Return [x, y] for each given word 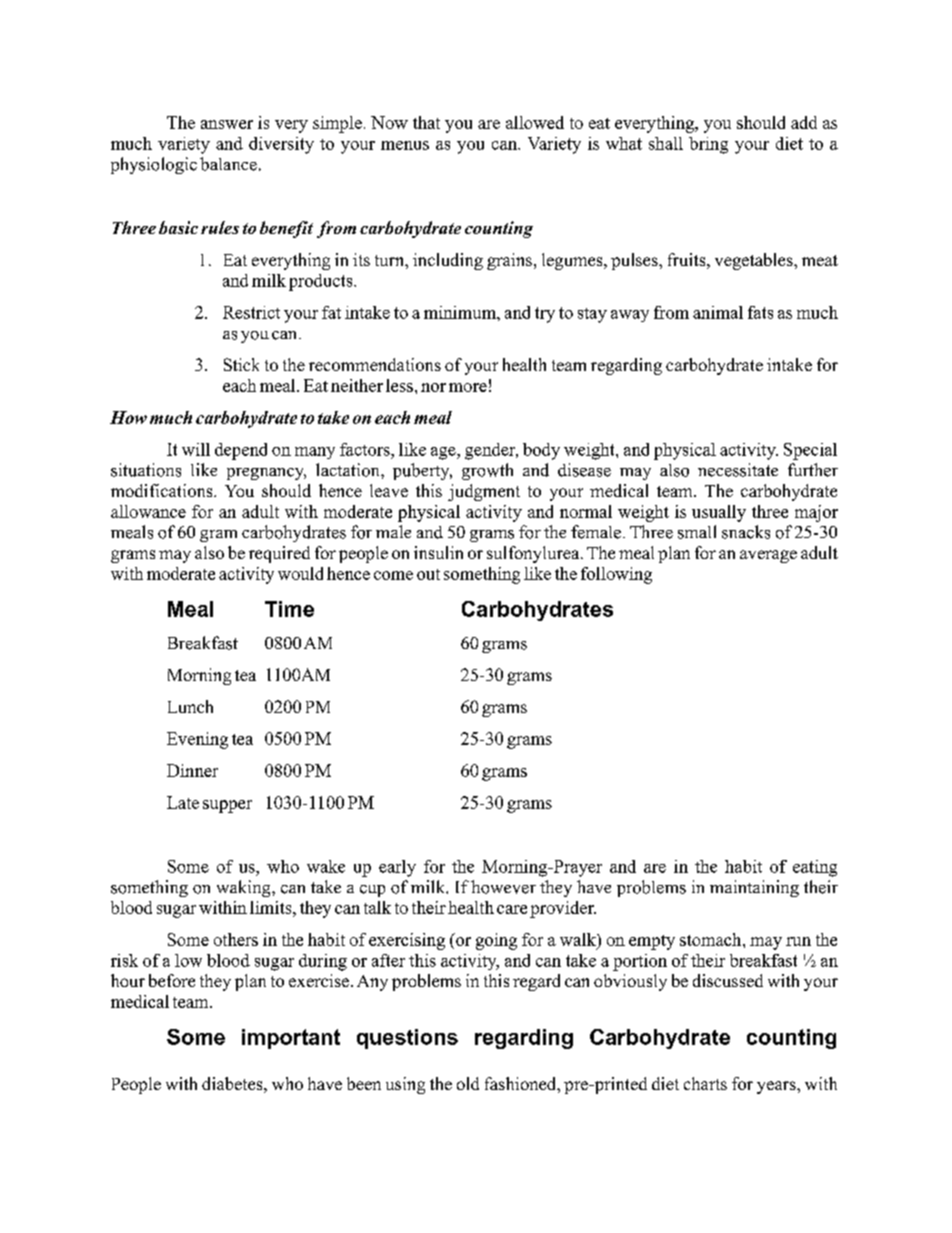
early [397, 868]
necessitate [738, 470]
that [426, 122]
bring [708, 145]
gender [491, 451]
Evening [197, 740]
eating [815, 868]
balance [228, 164]
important [291, 1039]
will [196, 449]
